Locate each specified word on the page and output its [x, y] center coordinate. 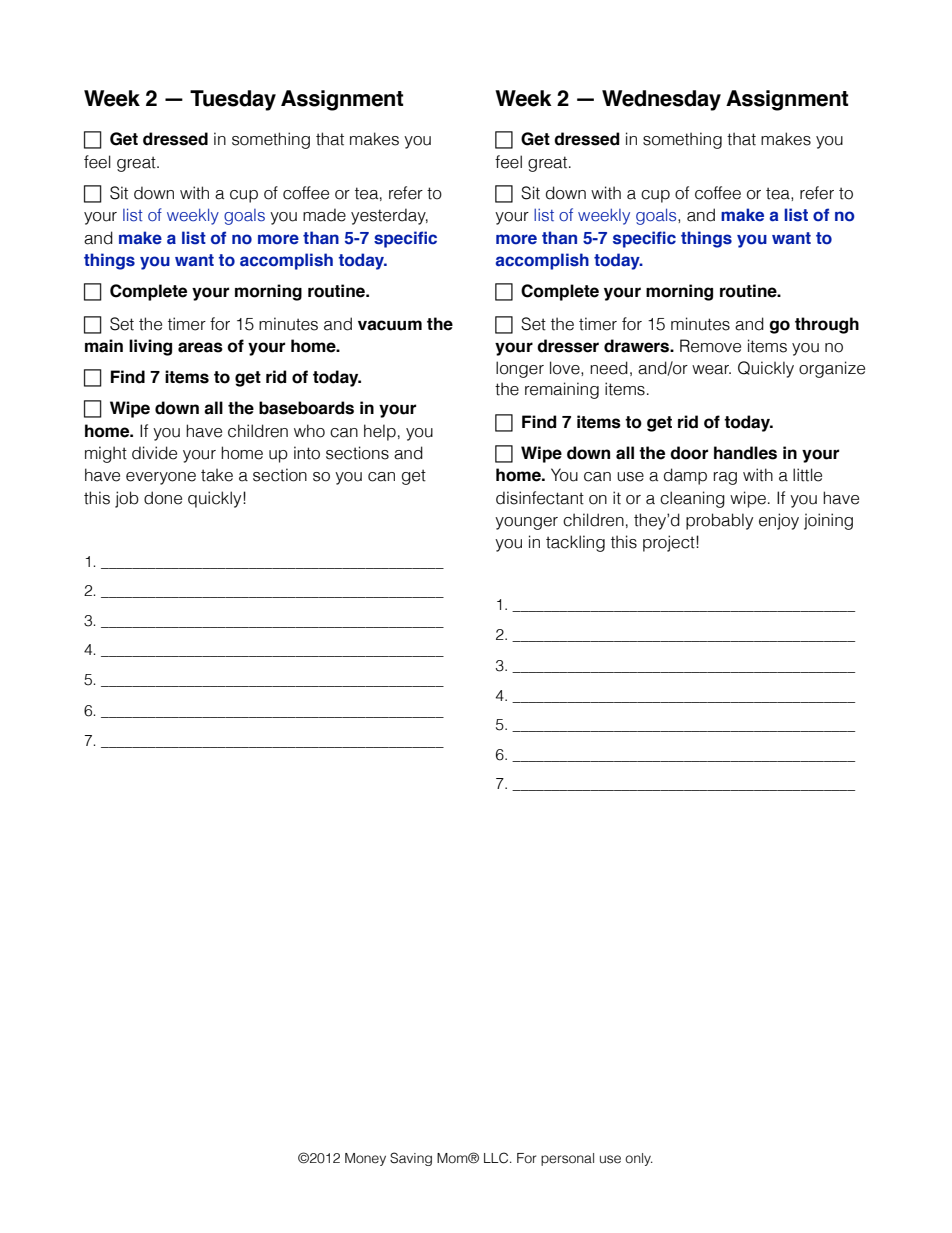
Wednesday [661, 100]
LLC [497, 1158]
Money [365, 1159]
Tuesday [233, 100]
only [639, 1159]
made [324, 215]
